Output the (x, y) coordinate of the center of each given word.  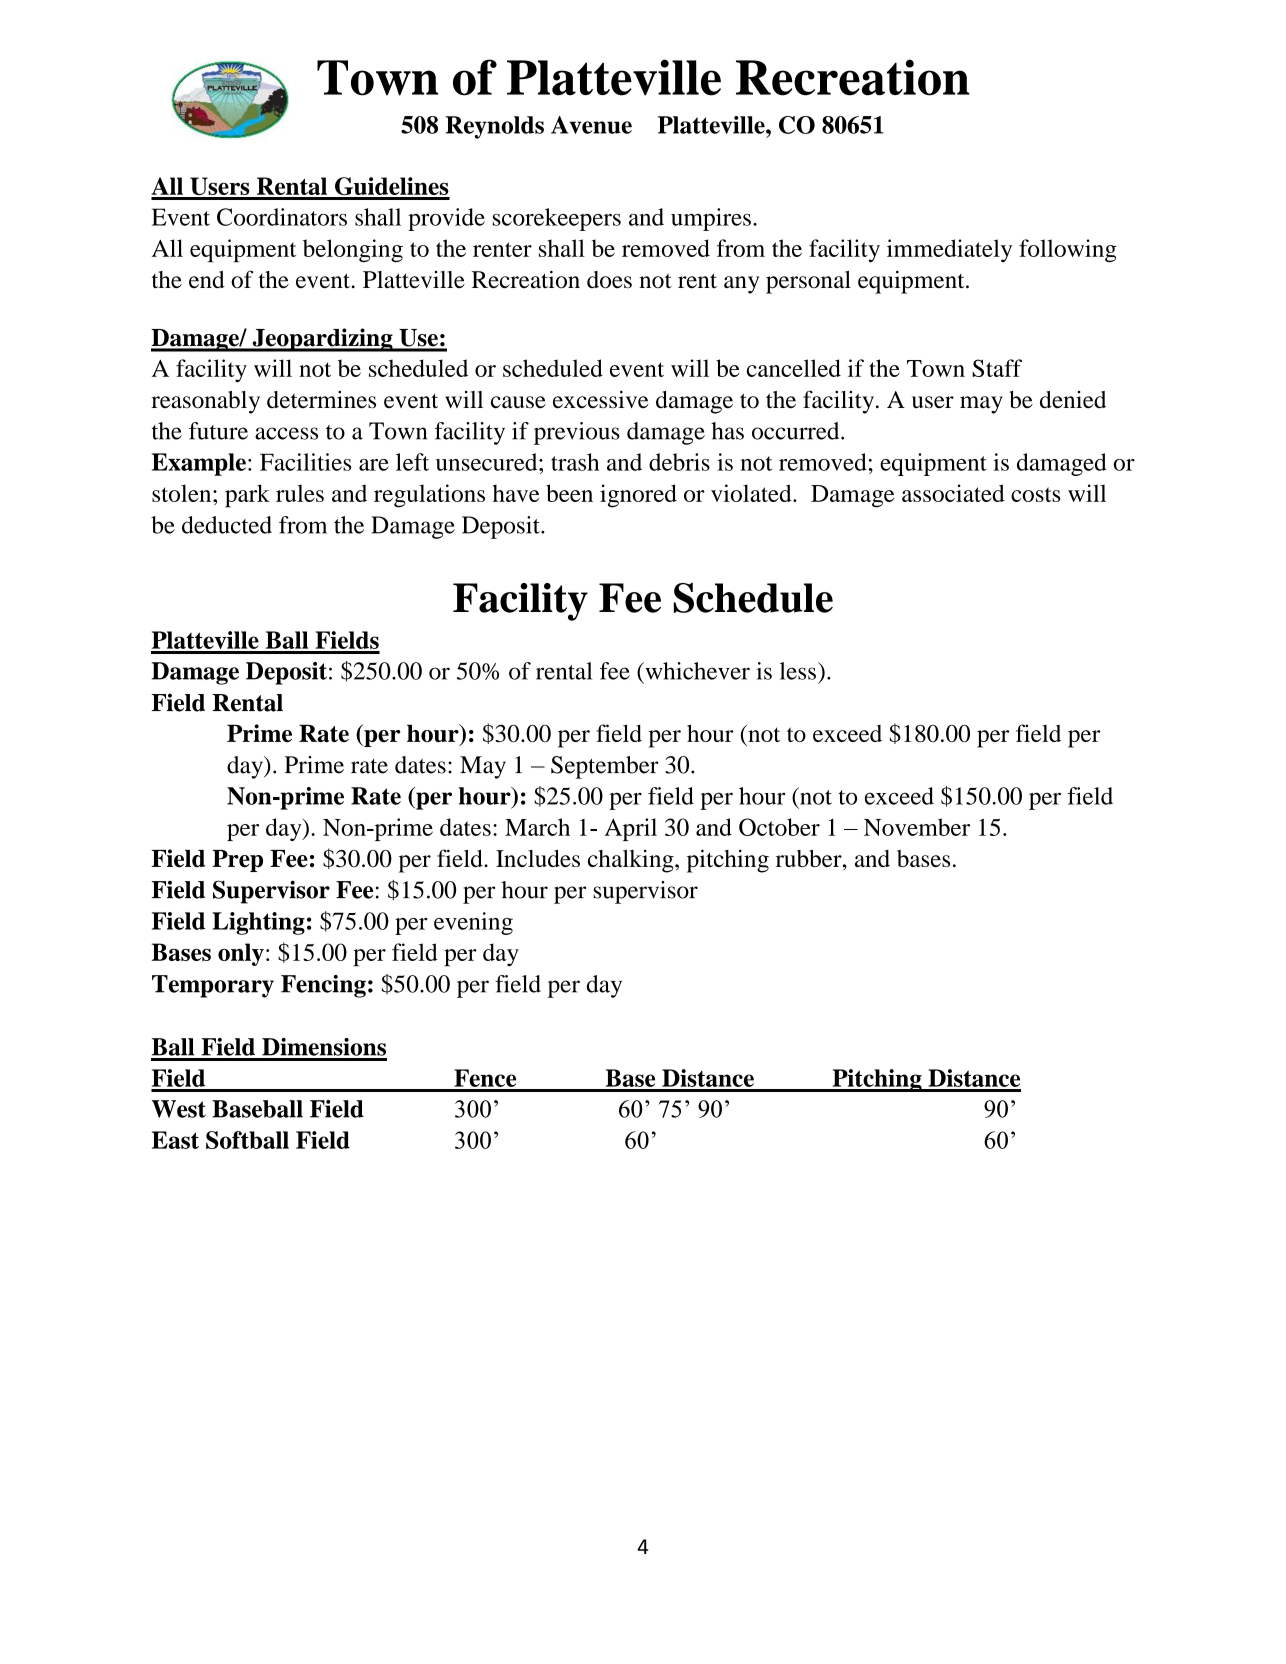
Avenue (591, 125)
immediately (949, 250)
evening (473, 923)
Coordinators (282, 217)
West (179, 1109)
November (917, 827)
